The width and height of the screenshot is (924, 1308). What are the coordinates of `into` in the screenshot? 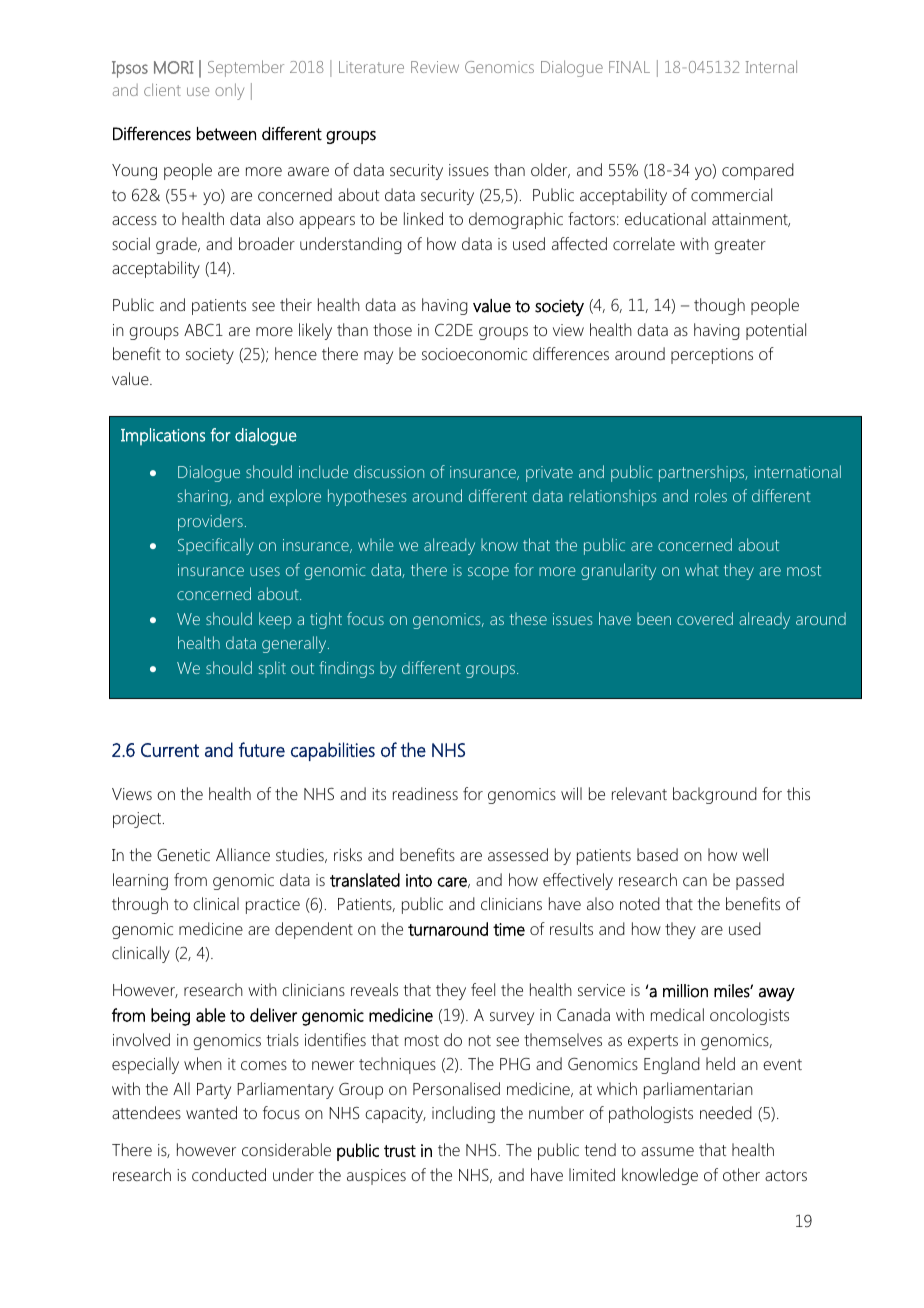 It's located at (419, 880).
